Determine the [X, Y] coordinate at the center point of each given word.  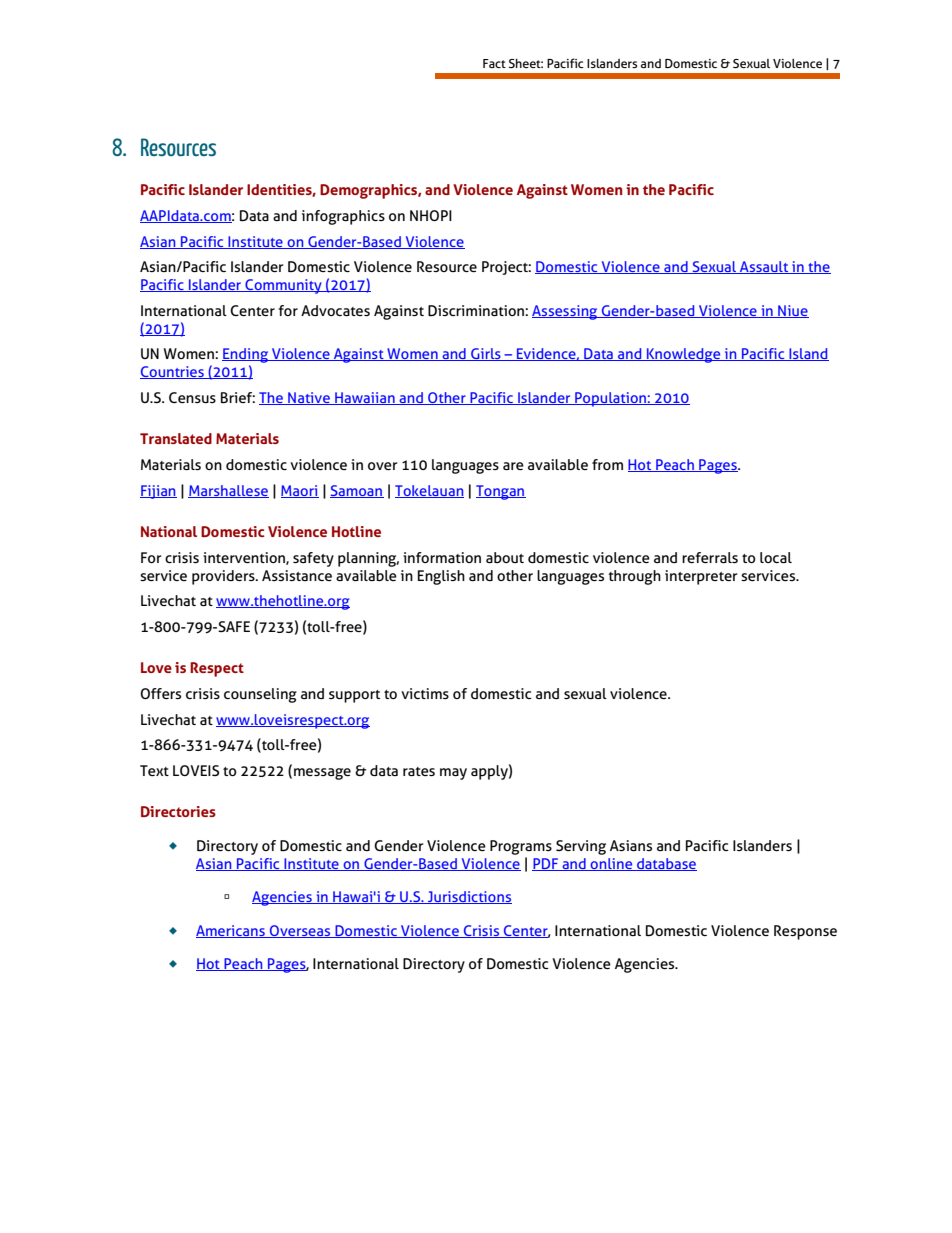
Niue [792, 311]
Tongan [501, 492]
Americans [231, 931]
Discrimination [477, 310]
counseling [260, 695]
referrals [710, 557]
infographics [343, 217]
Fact [494, 63]
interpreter [701, 577]
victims [425, 693]
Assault [764, 267]
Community [283, 286]
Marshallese [228, 491]
